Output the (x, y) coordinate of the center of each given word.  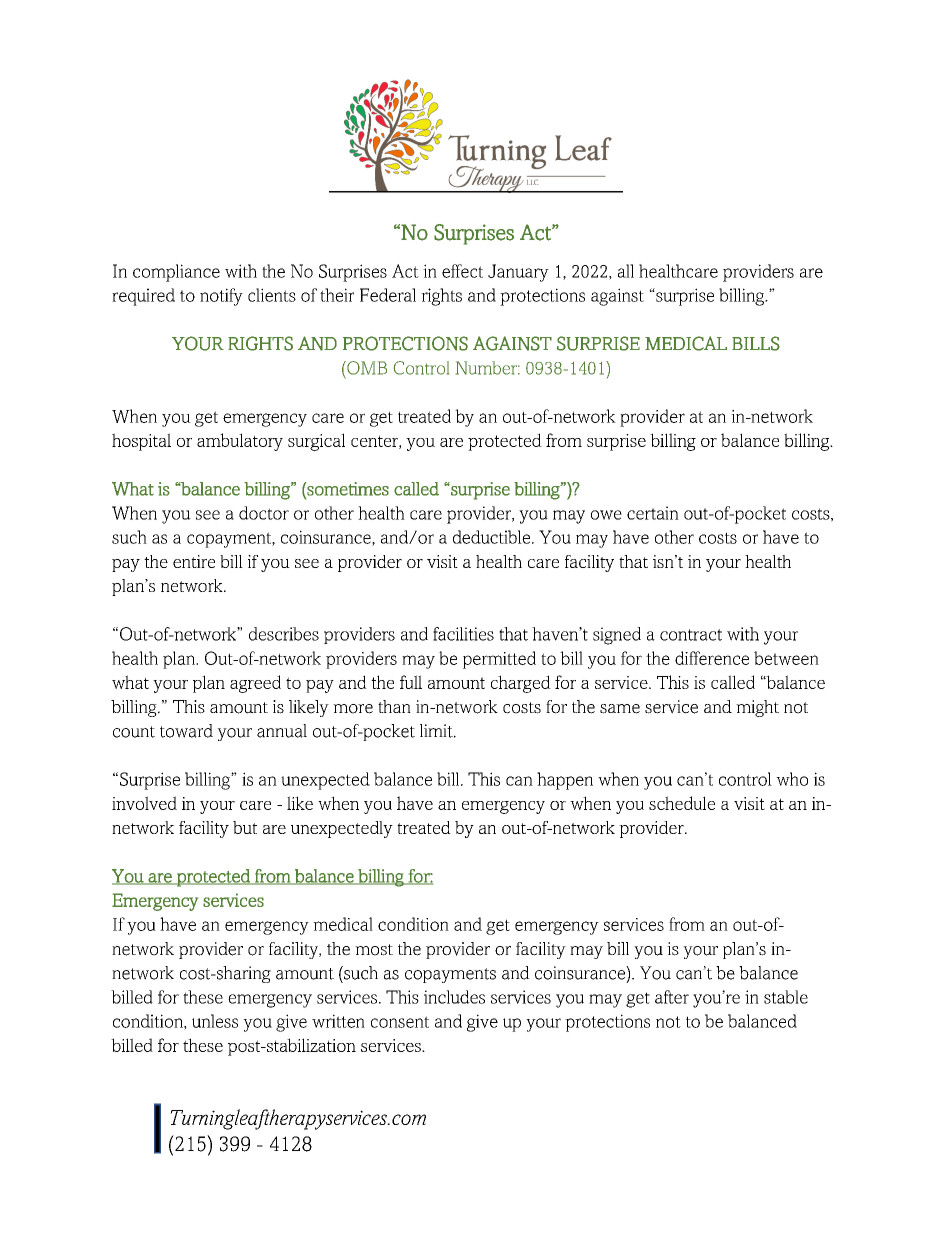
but (245, 827)
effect (462, 271)
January (518, 273)
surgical (316, 442)
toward (186, 731)
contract (691, 635)
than (394, 706)
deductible (493, 537)
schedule (682, 803)
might (757, 708)
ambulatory (240, 442)
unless (215, 1021)
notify (221, 297)
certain (653, 513)
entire (194, 561)
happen (565, 781)
